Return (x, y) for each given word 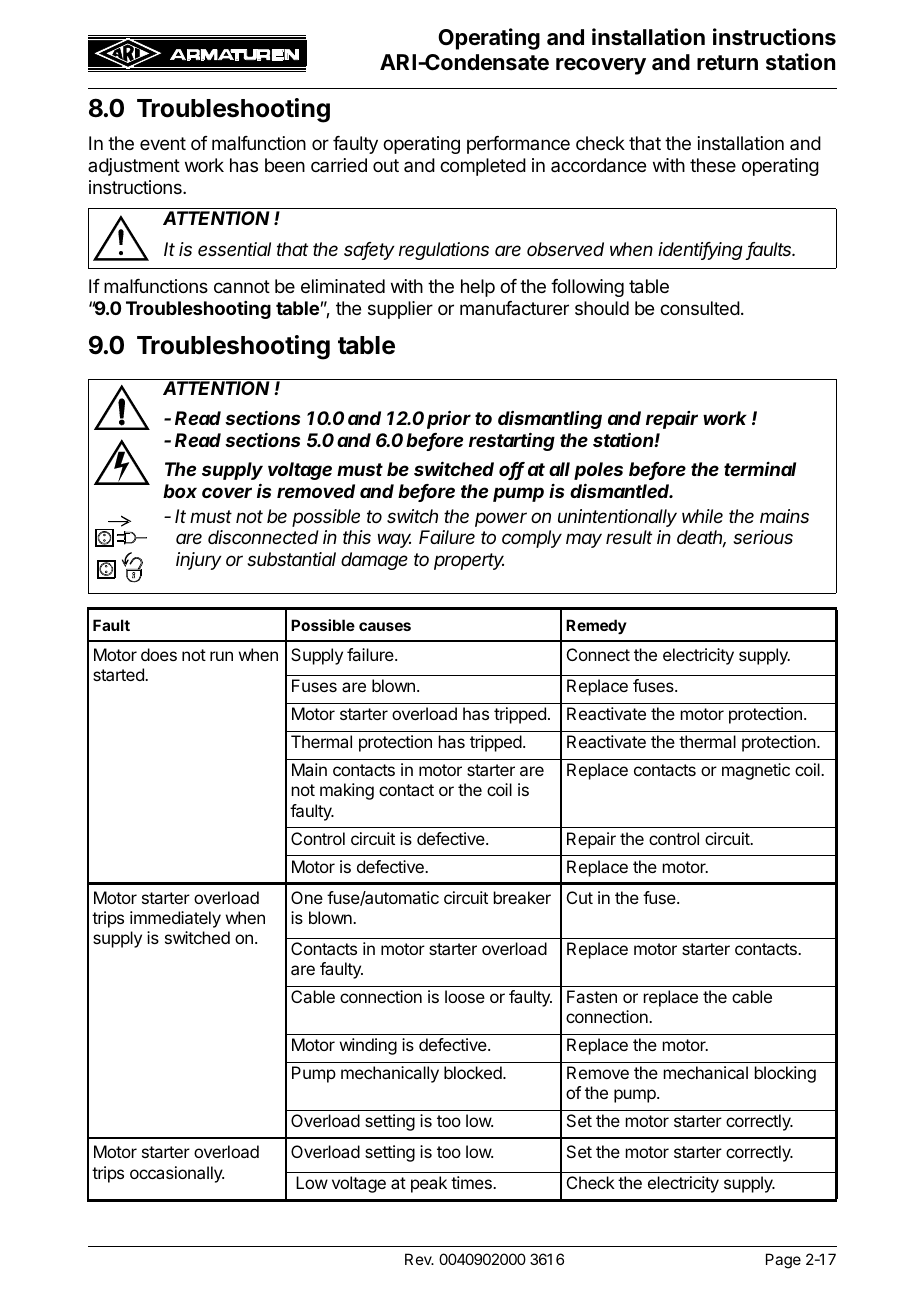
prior (449, 420)
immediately (175, 919)
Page (783, 1261)
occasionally (177, 1174)
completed (483, 167)
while (702, 516)
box (180, 491)
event (163, 143)
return (727, 63)
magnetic (756, 771)
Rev (419, 1259)
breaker (522, 897)
